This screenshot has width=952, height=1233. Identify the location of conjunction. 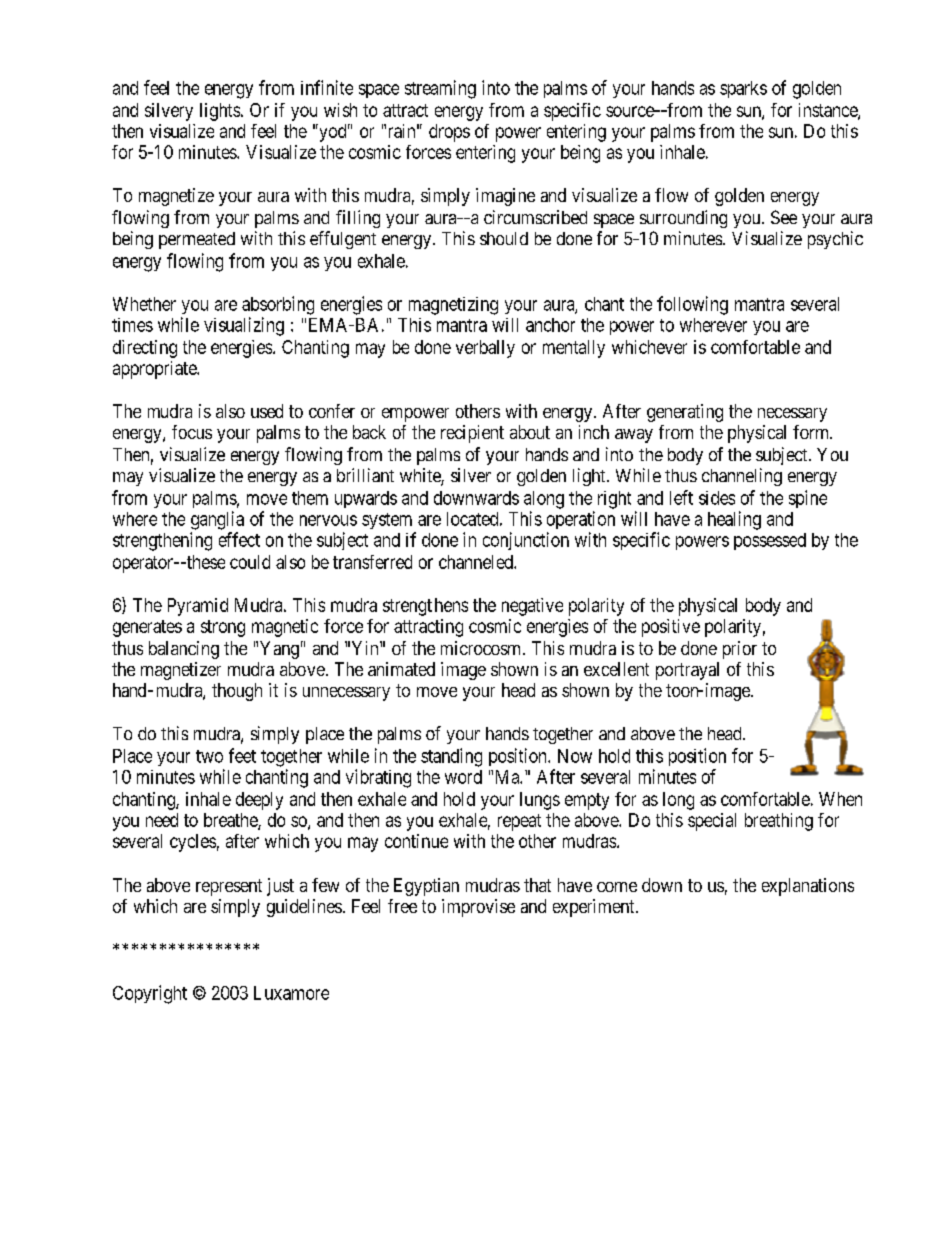
(526, 541).
